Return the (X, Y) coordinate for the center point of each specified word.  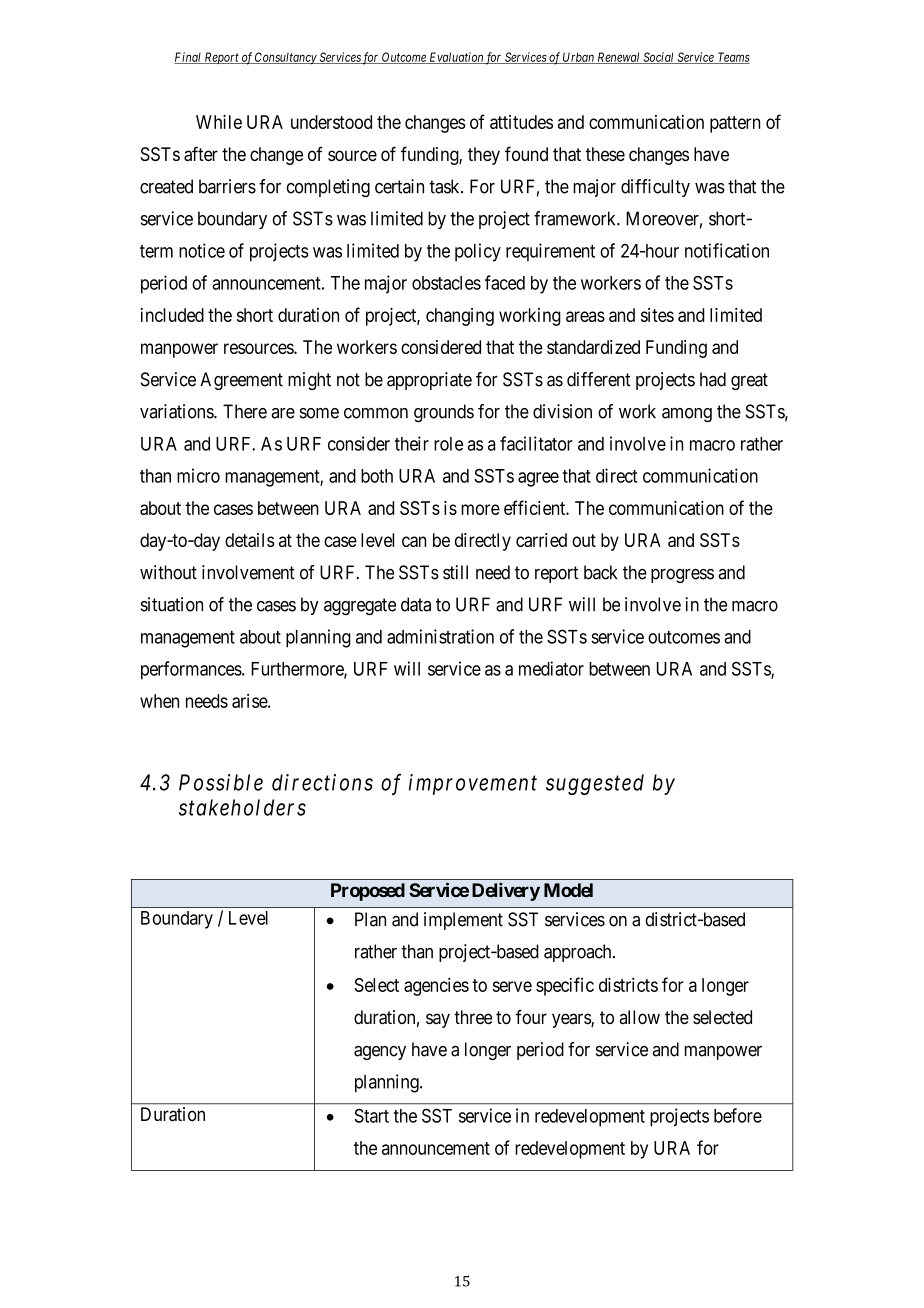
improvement (473, 784)
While (219, 122)
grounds (444, 413)
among (687, 415)
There (245, 411)
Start (371, 1115)
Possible (221, 782)
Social (658, 58)
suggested (595, 784)
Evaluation (456, 58)
